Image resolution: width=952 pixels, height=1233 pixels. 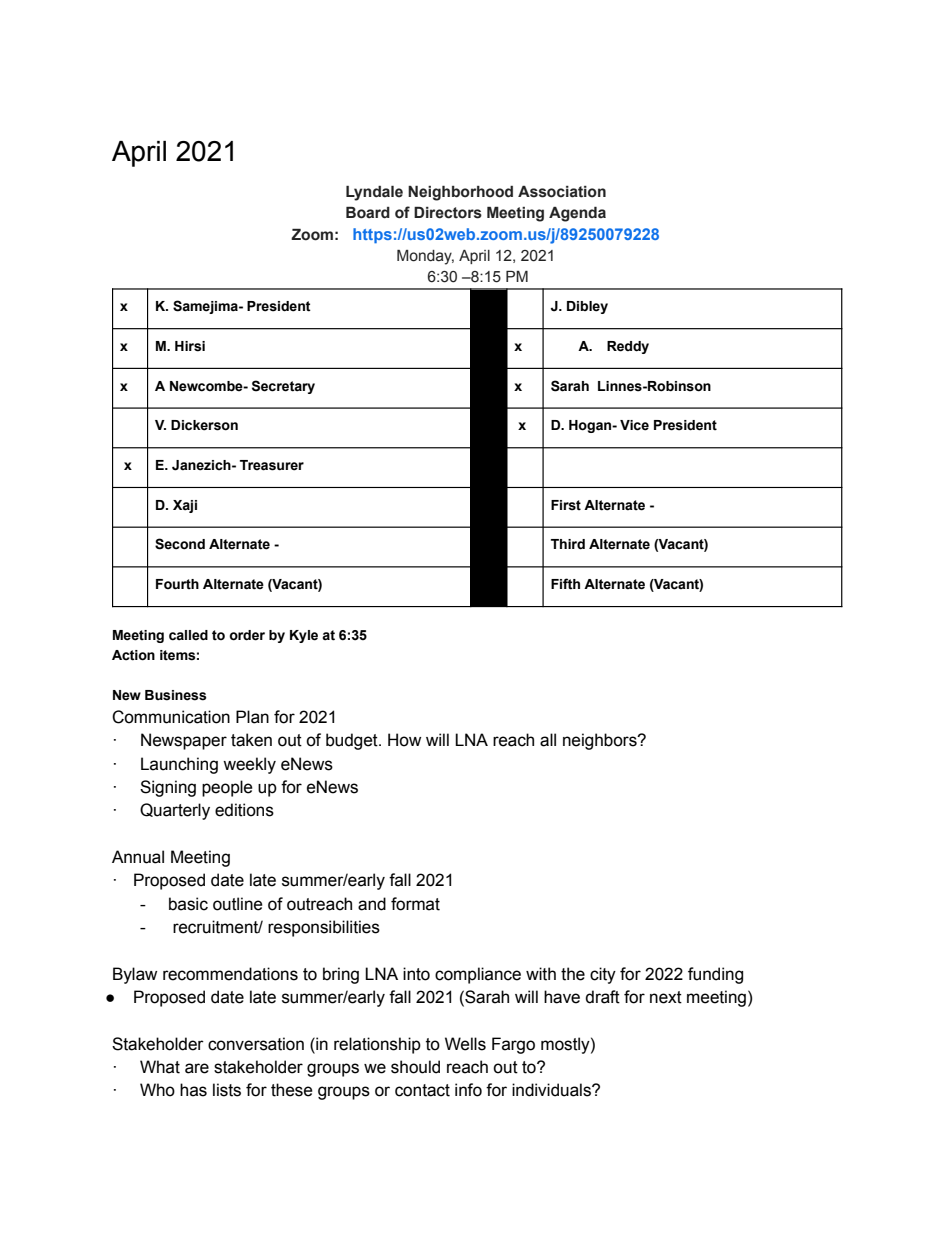 I want to click on Directors, so click(x=448, y=212).
